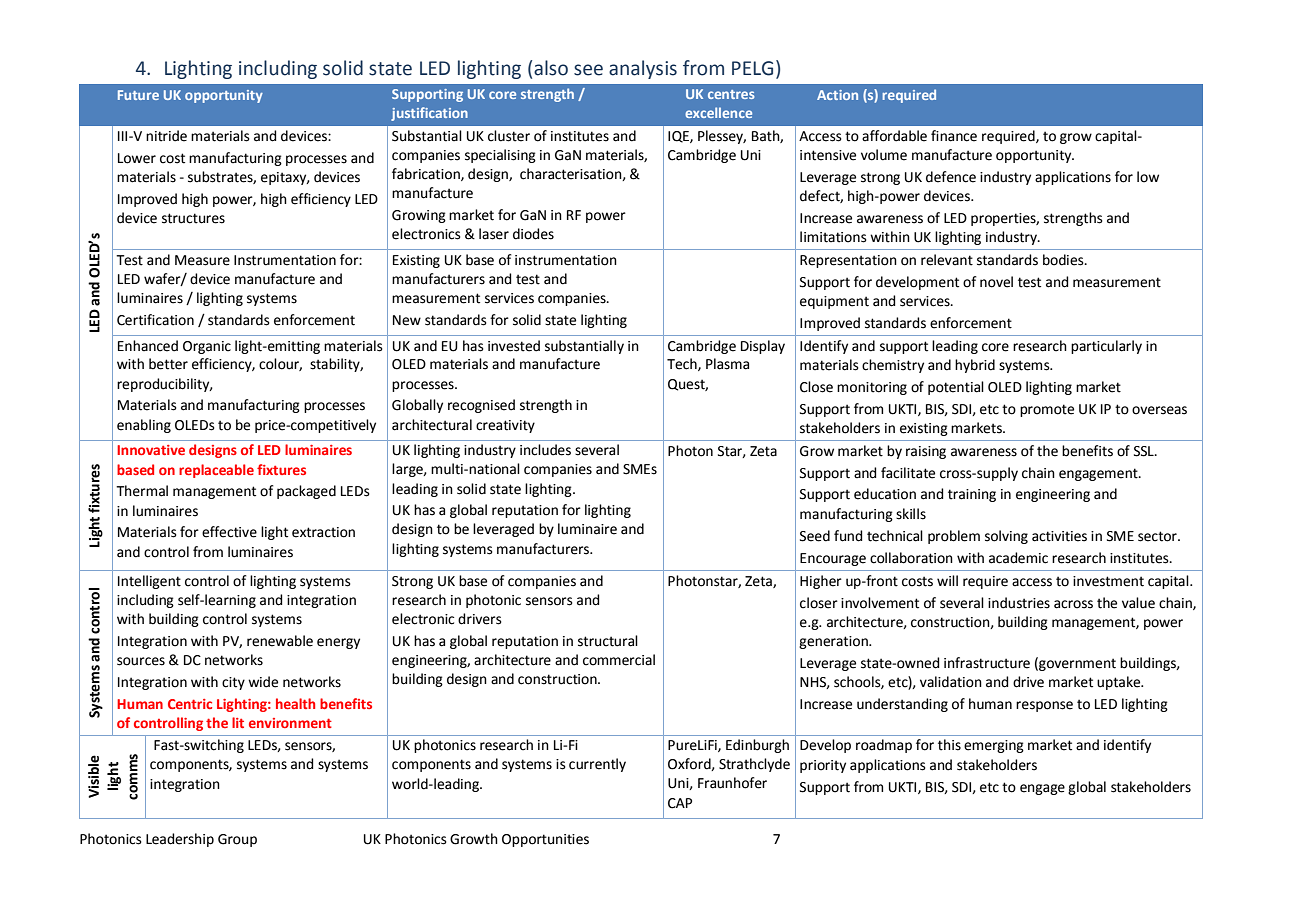 Image resolution: width=1308 pixels, height=924 pixels. What do you see at coordinates (643, 69) in the screenshot?
I see `analysis` at bounding box center [643, 69].
